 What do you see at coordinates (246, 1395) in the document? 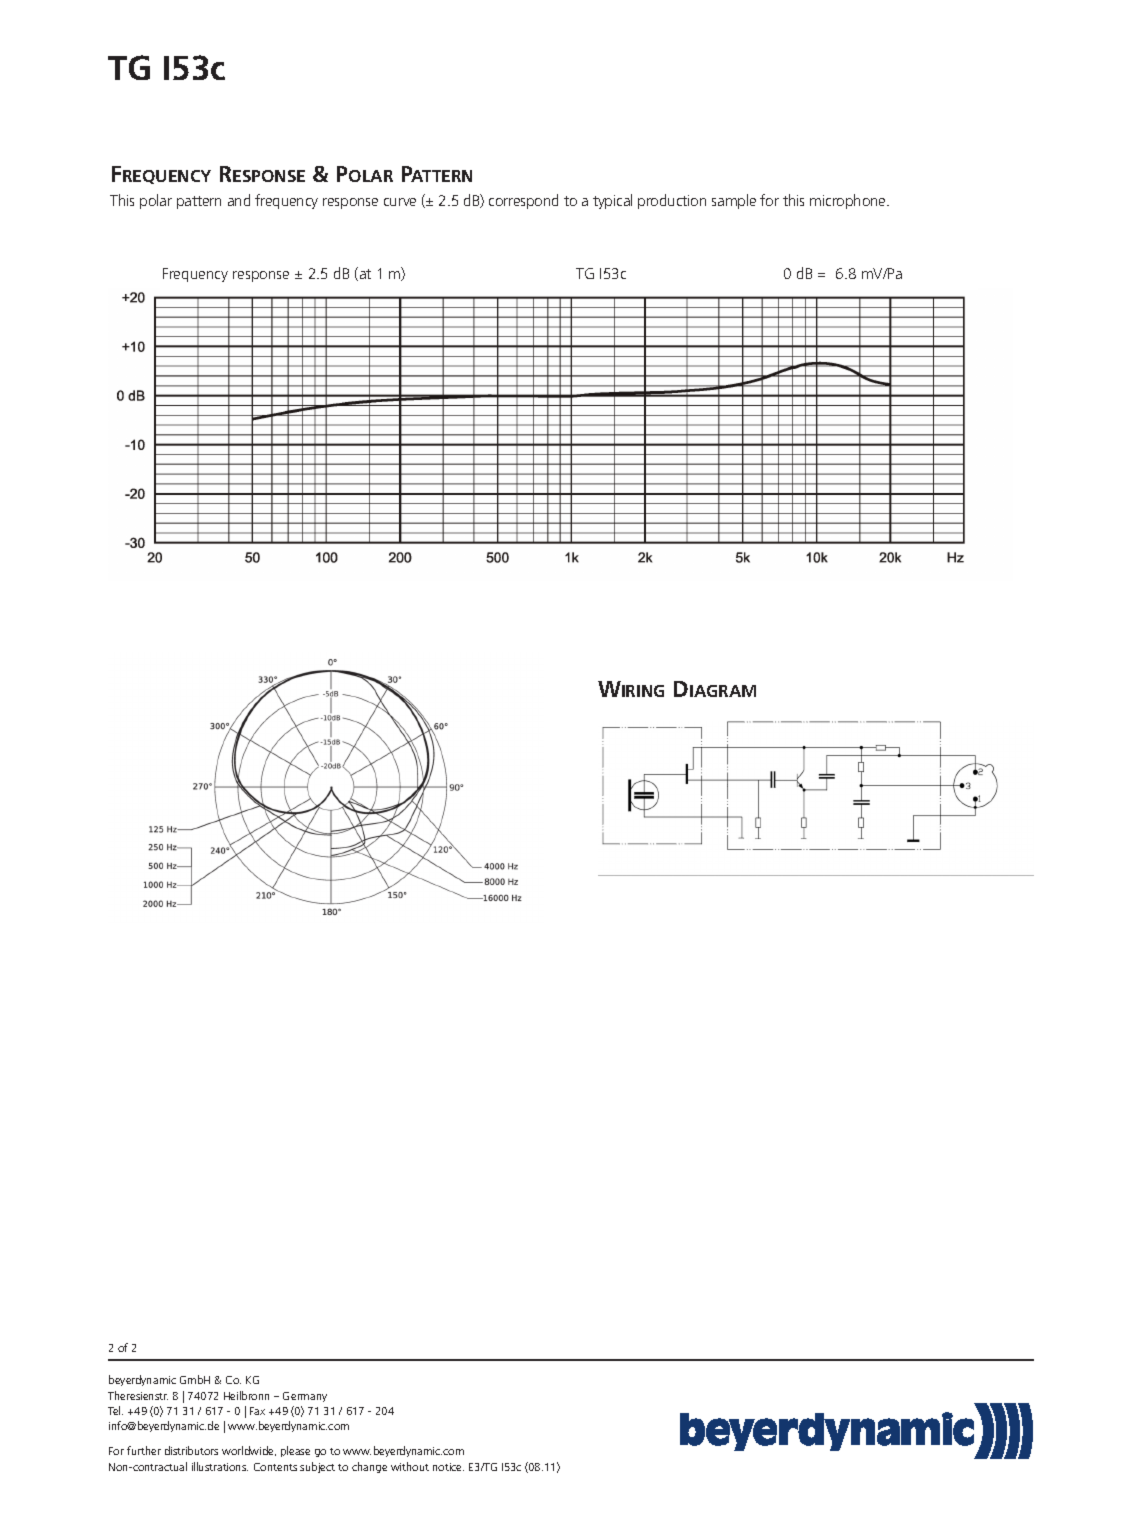
I see `Heilbronn` at bounding box center [246, 1395].
